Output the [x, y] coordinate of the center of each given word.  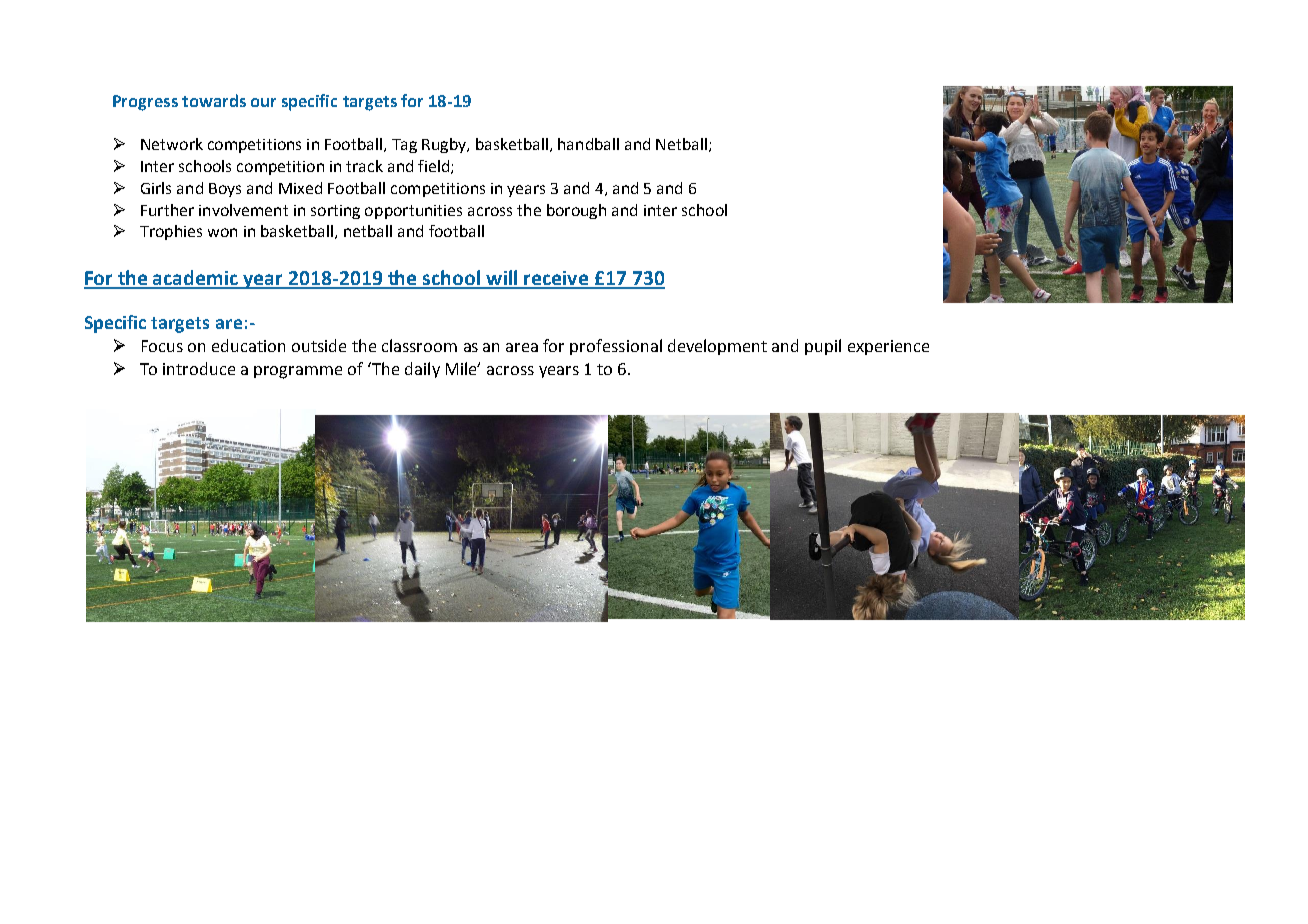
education [248, 345]
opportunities [413, 212]
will [502, 279]
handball [588, 144]
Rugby [445, 145]
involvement [243, 210]
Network [172, 144]
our [263, 102]
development [717, 347]
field [435, 167]
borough [576, 211]
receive [556, 279]
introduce [199, 368]
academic [196, 279]
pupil [823, 347]
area [522, 347]
